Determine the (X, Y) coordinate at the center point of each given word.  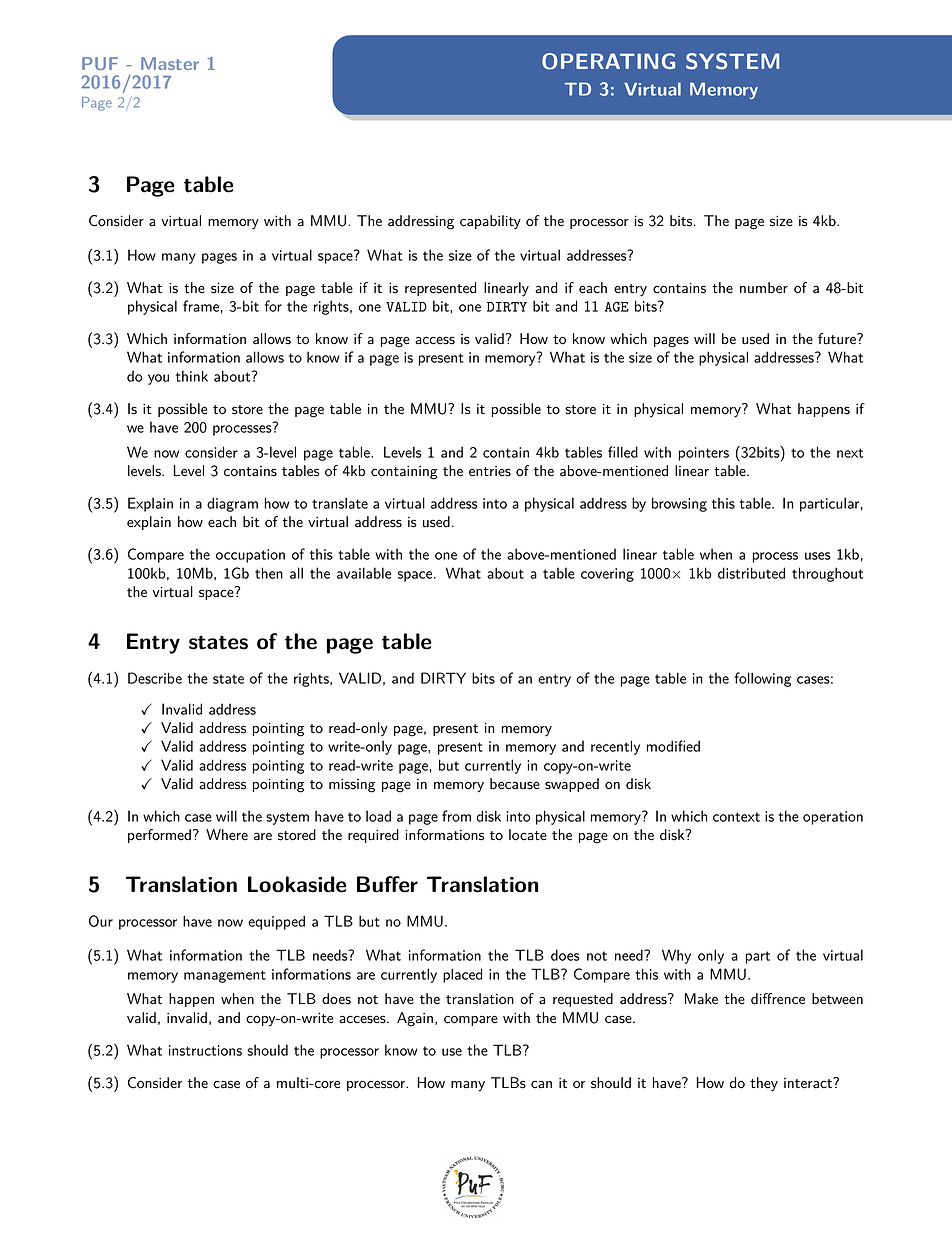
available (364, 573)
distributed (751, 573)
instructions (205, 1050)
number (764, 288)
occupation (250, 556)
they (764, 1084)
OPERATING (608, 61)
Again (415, 1019)
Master (170, 63)
